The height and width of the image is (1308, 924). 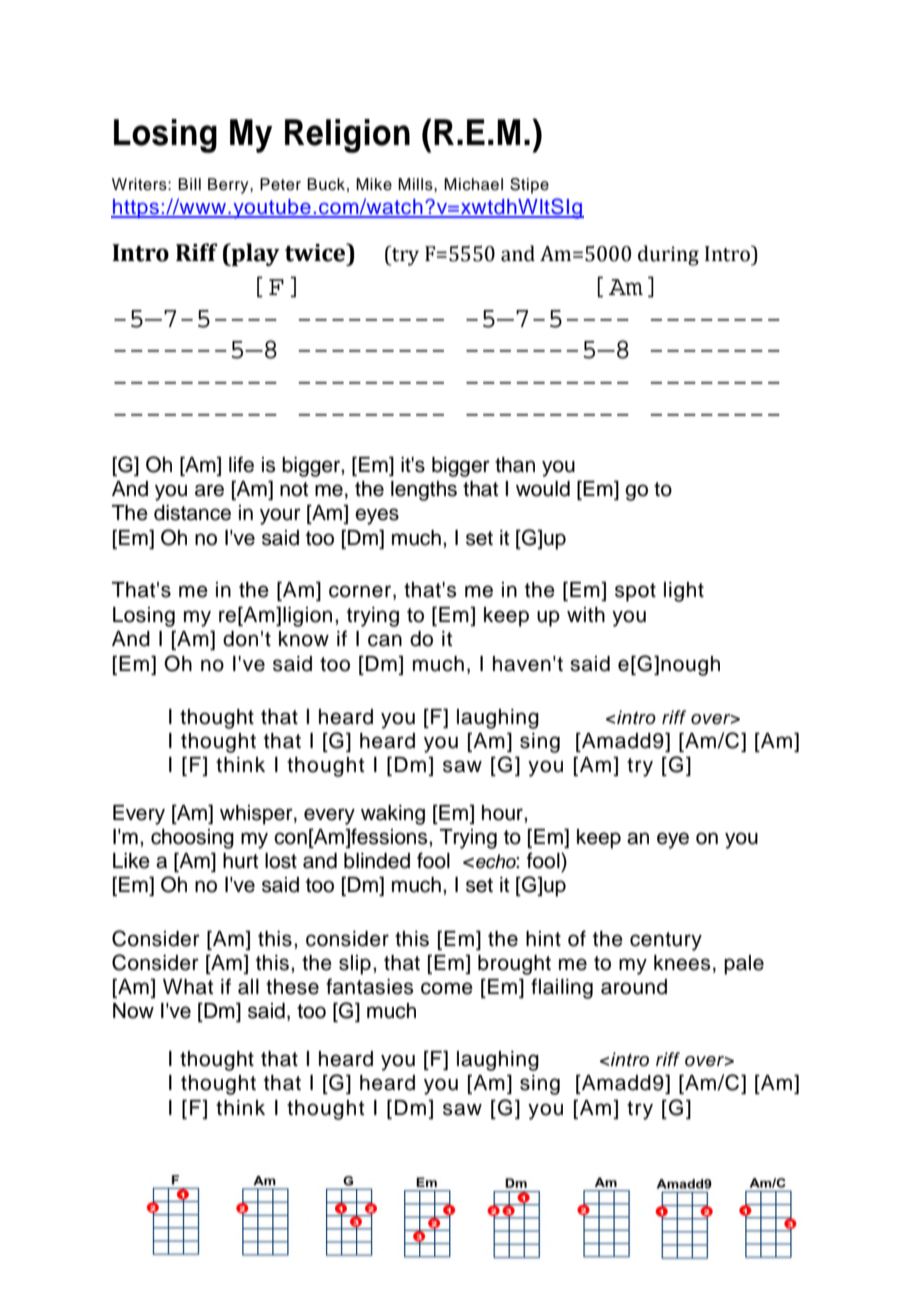 I want to click on can, so click(x=385, y=640).
